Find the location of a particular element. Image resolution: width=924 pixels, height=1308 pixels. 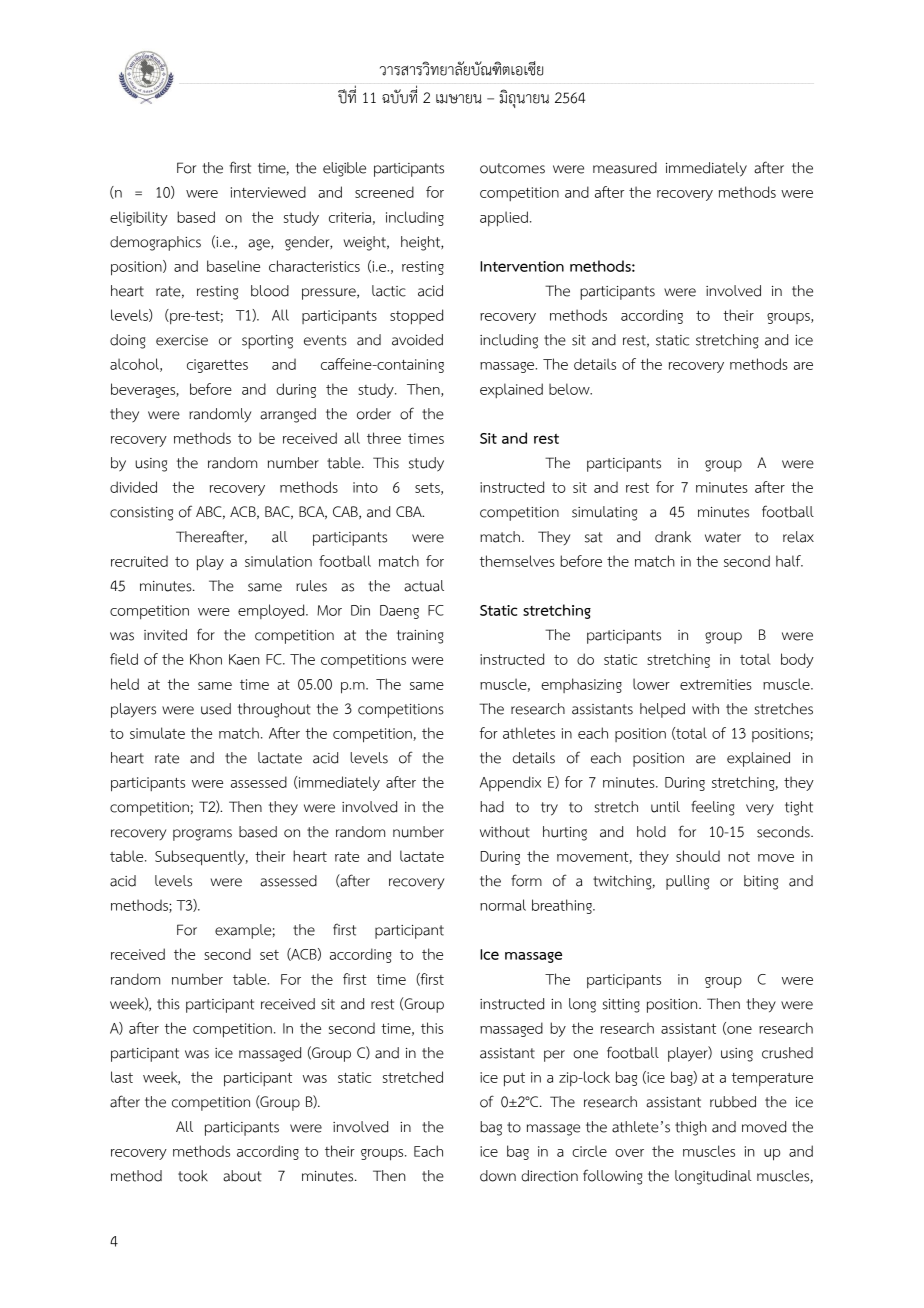

pulling is located at coordinates (687, 882).
